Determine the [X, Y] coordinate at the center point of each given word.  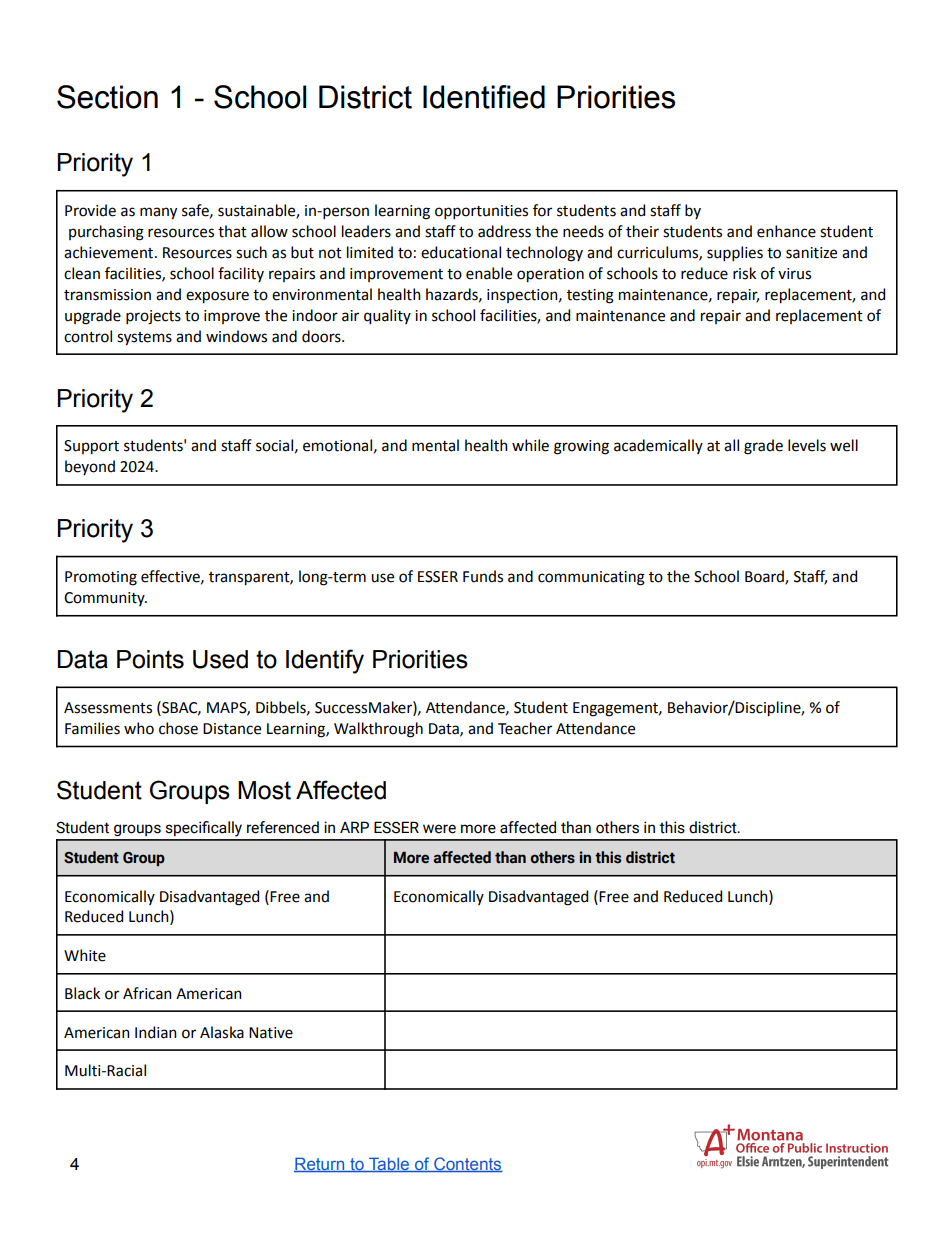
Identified [484, 97]
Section [107, 97]
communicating [591, 578]
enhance [786, 231]
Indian [156, 1032]
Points [150, 659]
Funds [483, 576]
